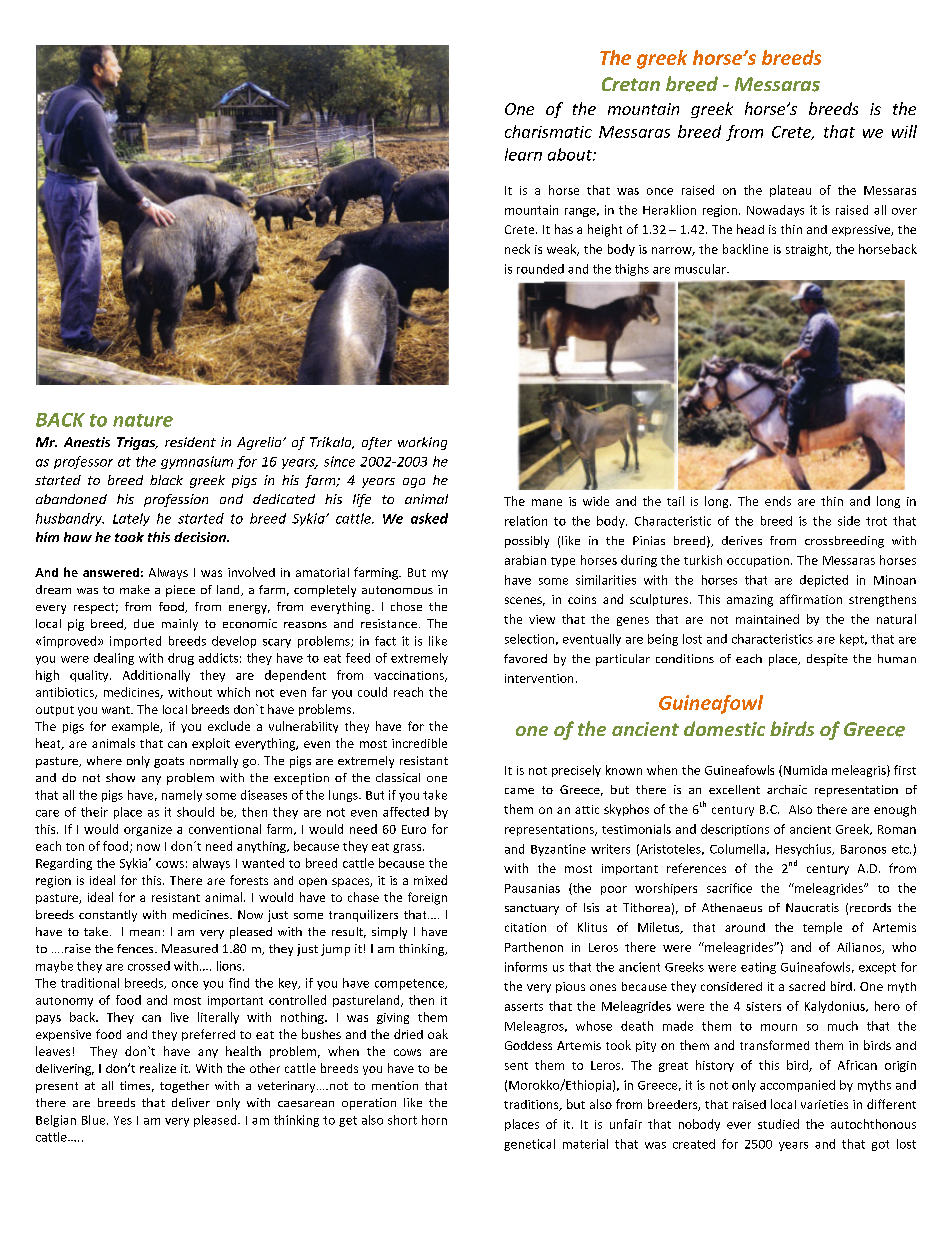 This screenshot has height=1233, width=952. Describe the element at coordinates (904, 131) in the screenshot. I see `will` at that location.
